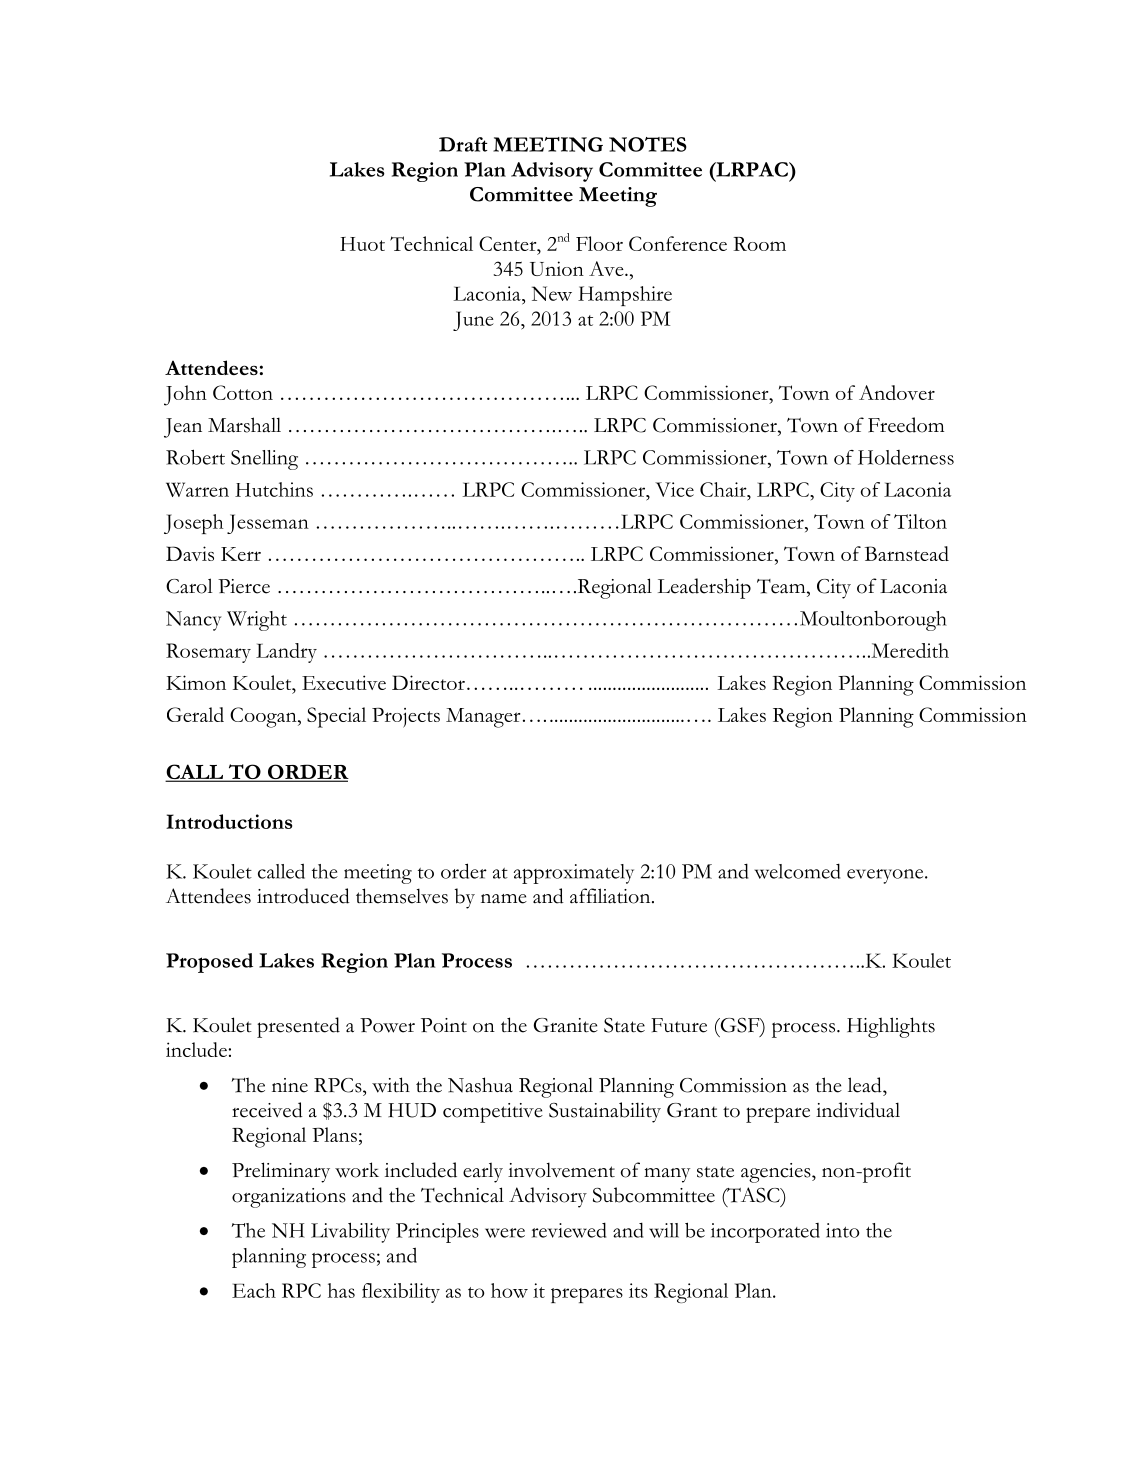 The width and height of the document is (1126, 1457). What do you see at coordinates (336, 717) in the document?
I see `Special` at bounding box center [336, 717].
